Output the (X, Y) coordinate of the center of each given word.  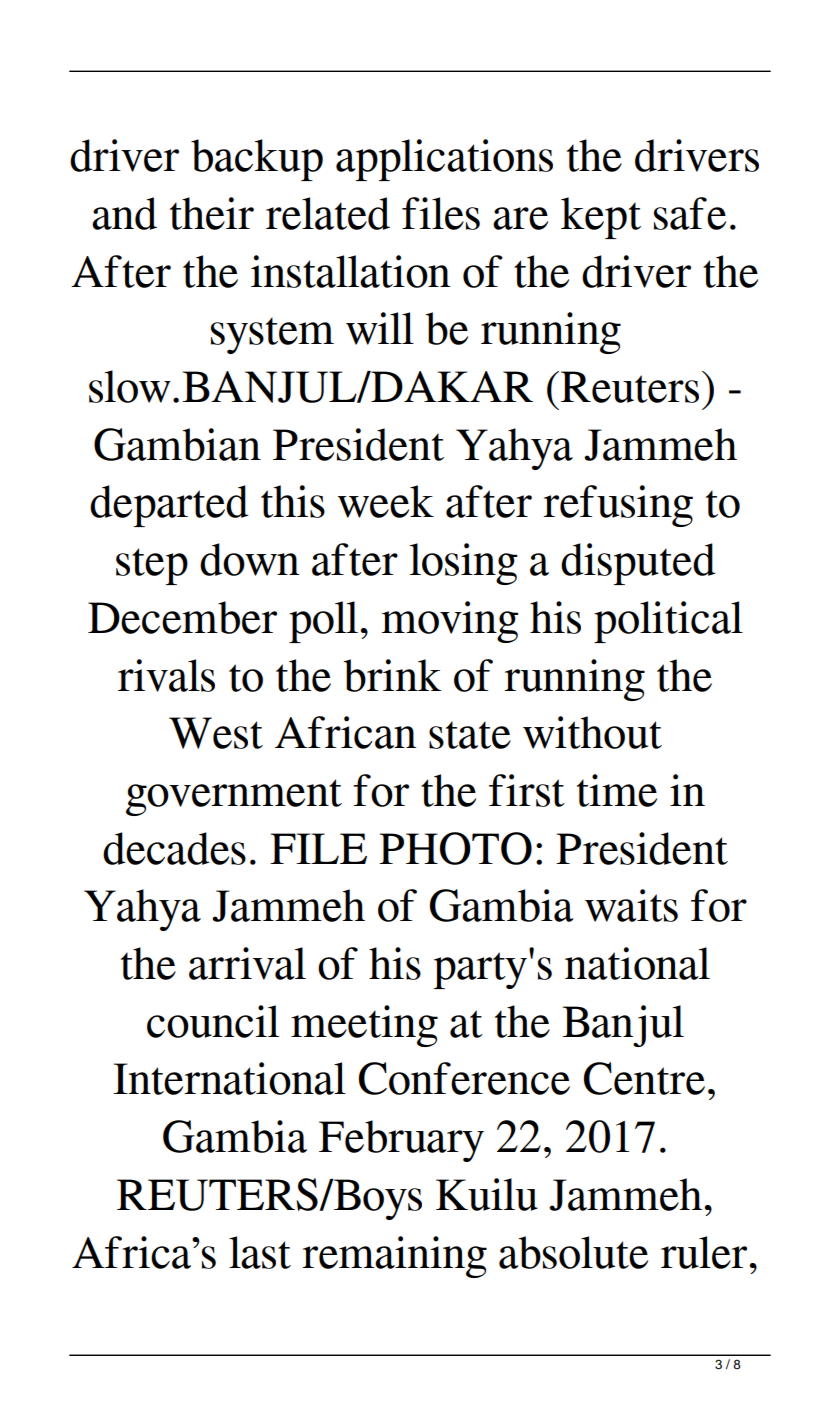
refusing (618, 506)
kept (601, 218)
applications (444, 160)
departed (169, 506)
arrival (247, 963)
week (386, 501)
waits (631, 905)
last (260, 1252)
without (592, 732)
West (216, 733)
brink (392, 675)
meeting (364, 1026)
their (212, 213)
